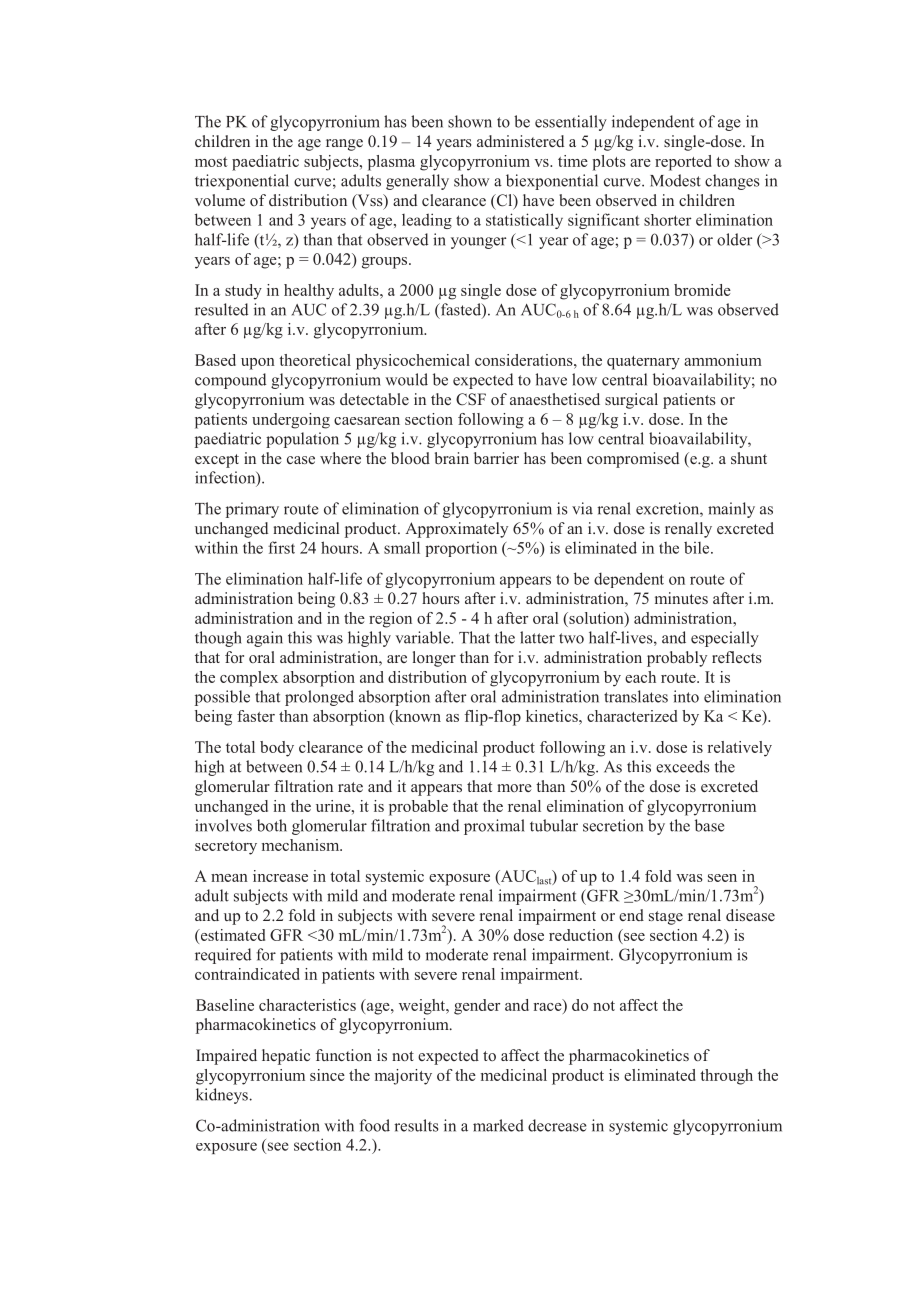 Image resolution: width=924 pixels, height=1308 pixels. What do you see at coordinates (666, 918) in the screenshot?
I see `stage` at bounding box center [666, 918].
